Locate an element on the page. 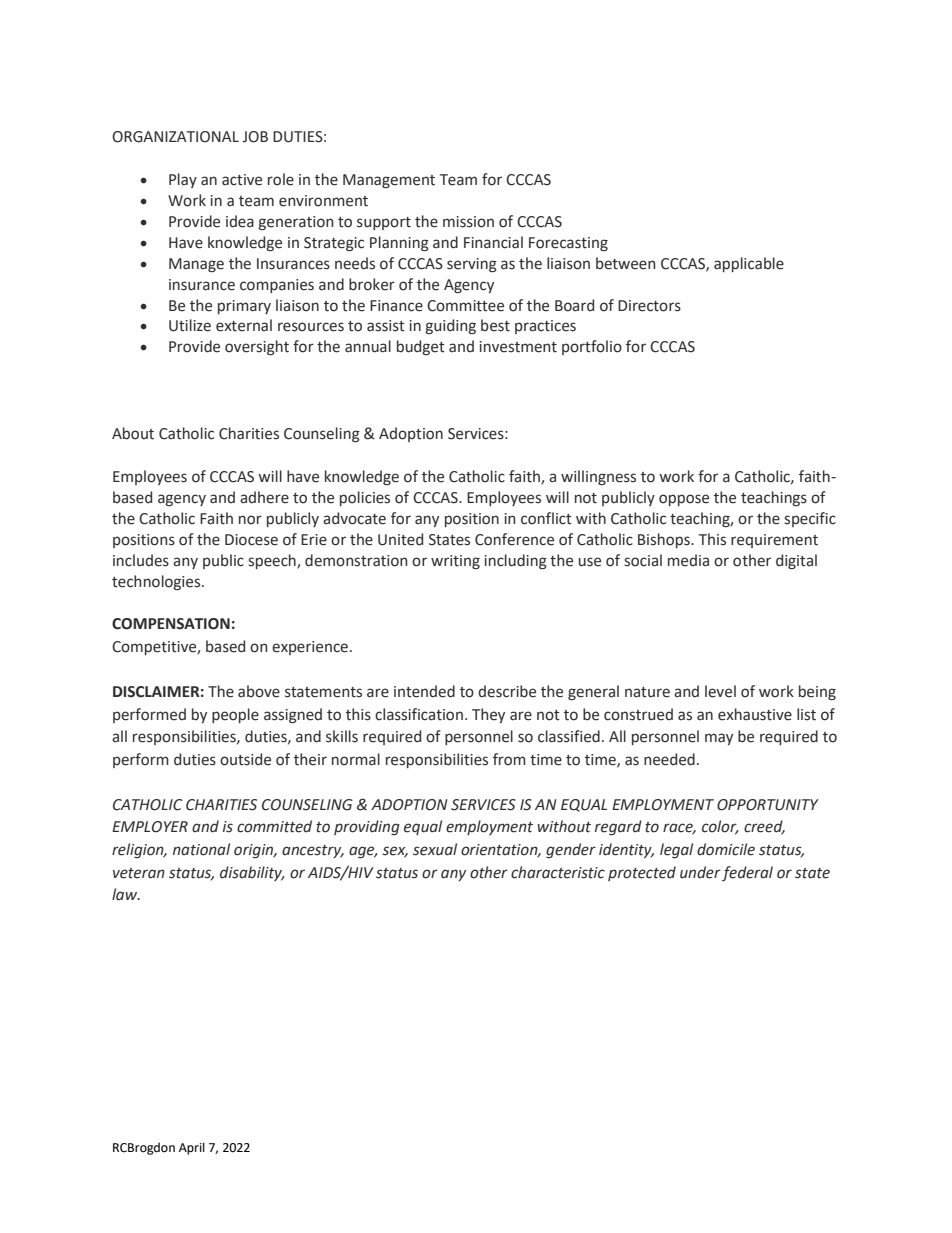 The width and height of the image is (952, 1233). Play is located at coordinates (183, 180).
